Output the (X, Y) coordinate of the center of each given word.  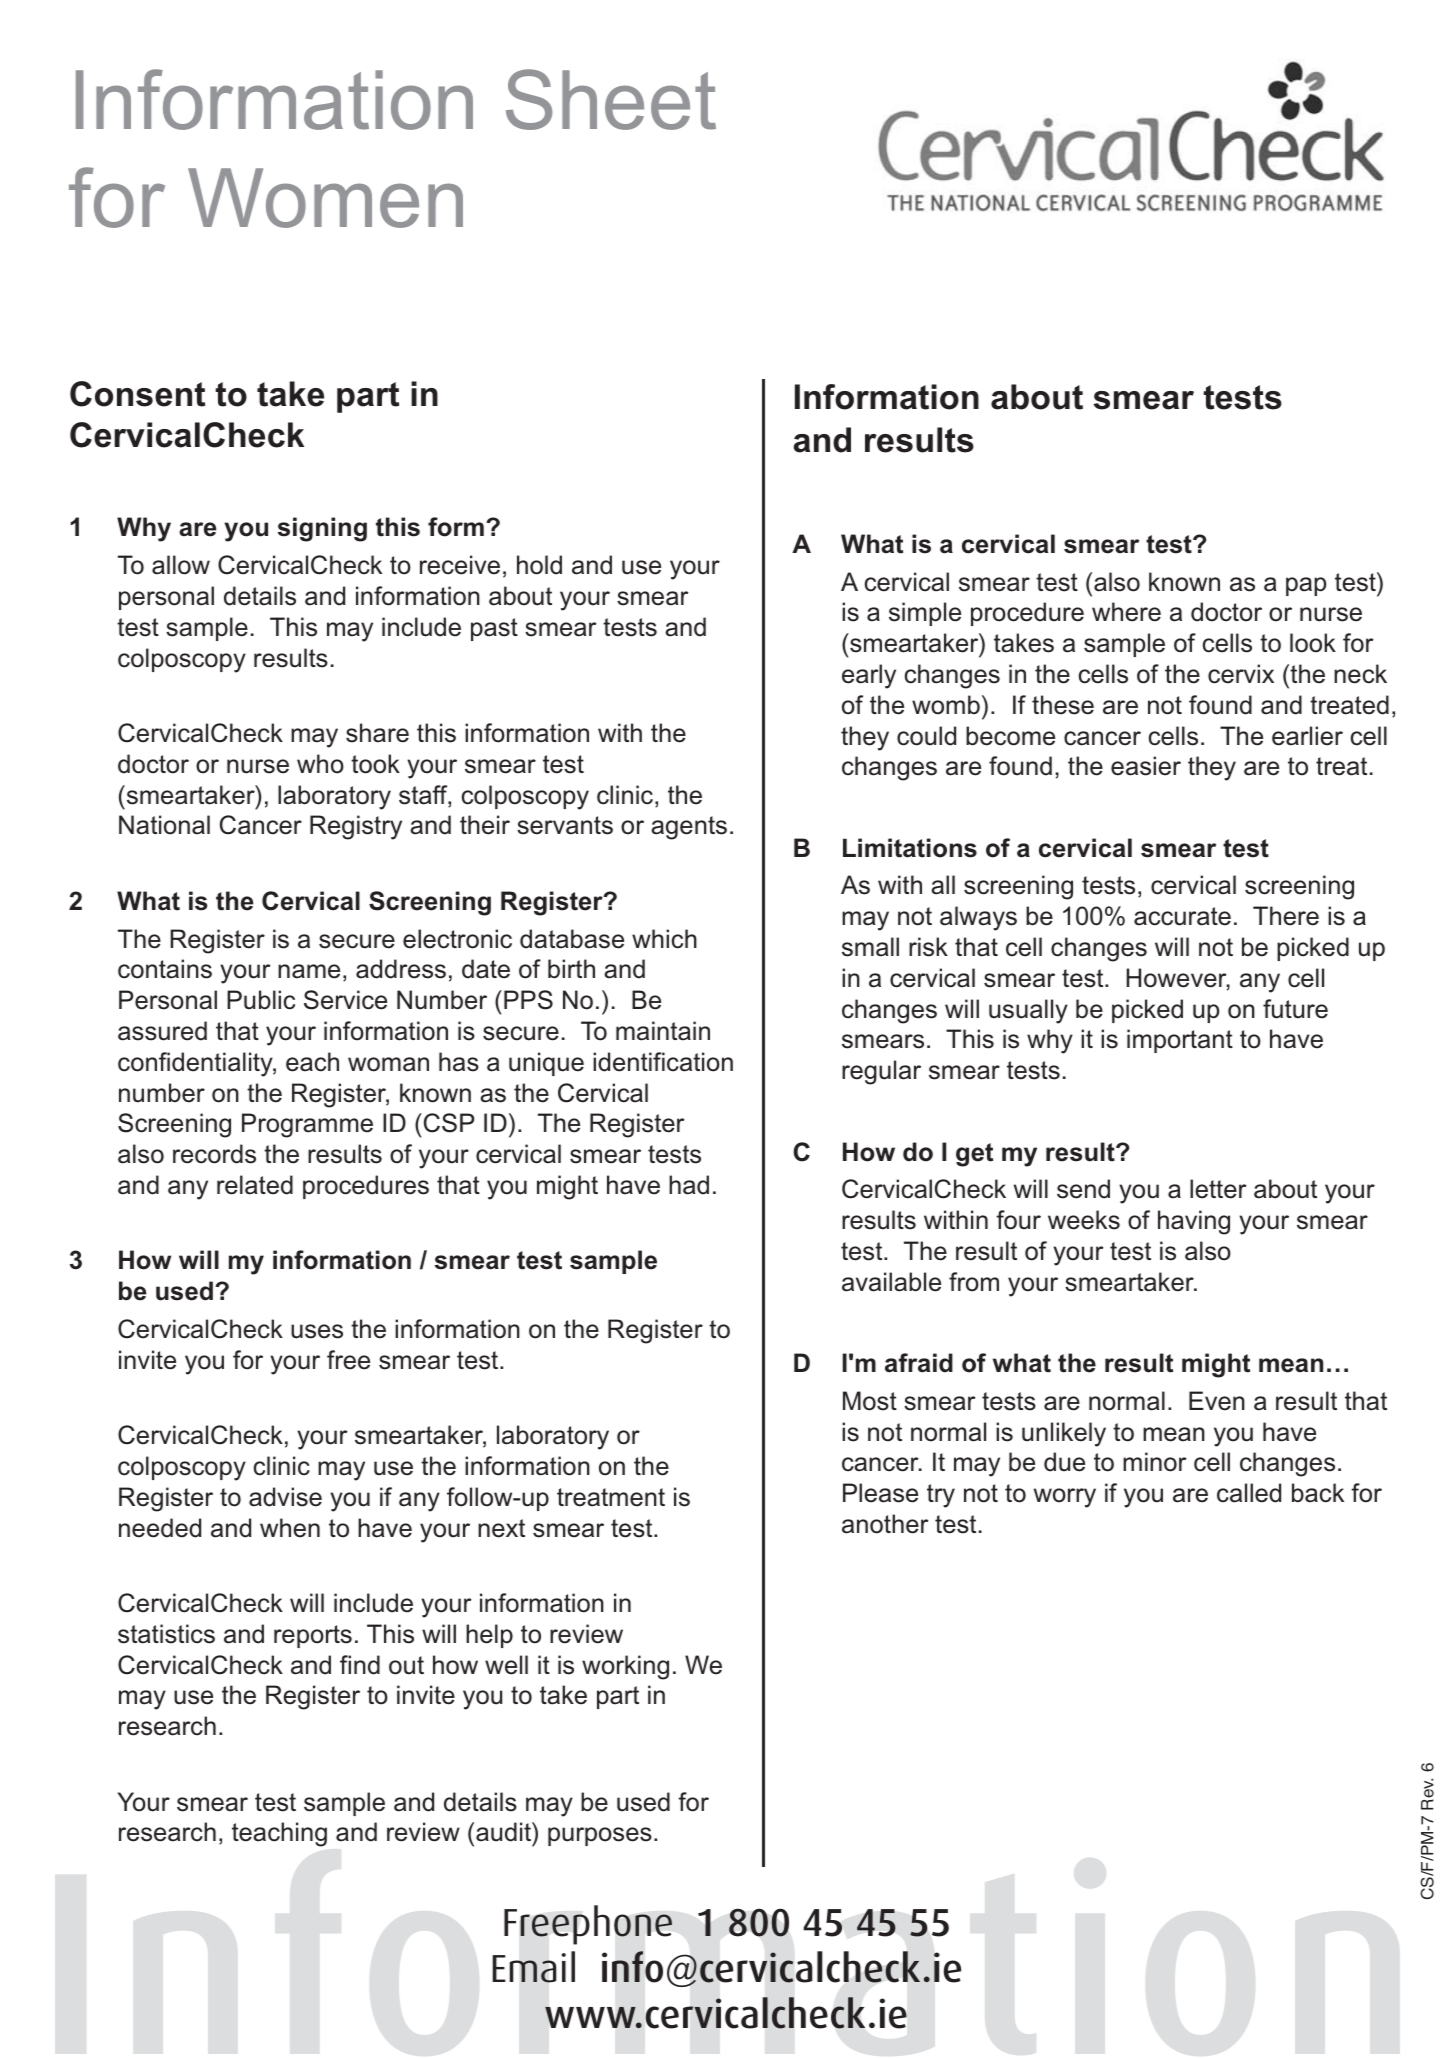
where (1126, 612)
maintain (663, 1031)
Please (880, 1493)
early (869, 676)
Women (325, 198)
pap (1306, 586)
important (1180, 1041)
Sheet (611, 99)
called (1249, 1493)
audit (504, 1832)
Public (261, 1000)
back (1318, 1493)
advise (285, 1497)
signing (322, 529)
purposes (600, 1836)
